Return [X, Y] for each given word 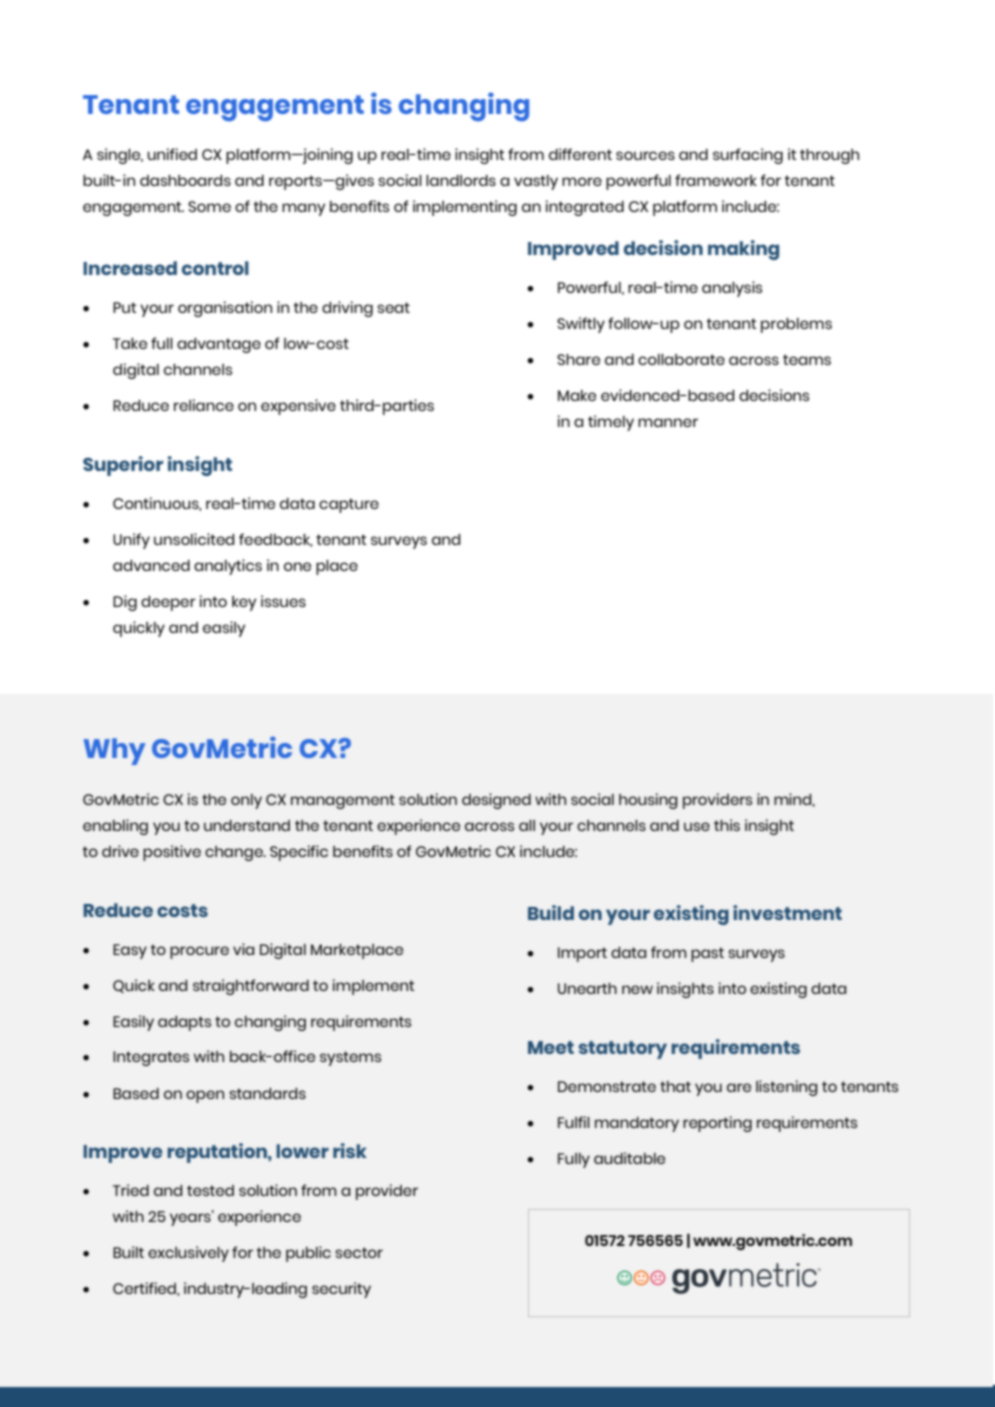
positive [172, 853]
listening [786, 1088]
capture [349, 505]
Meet [551, 1047]
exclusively [188, 1254]
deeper [168, 603]
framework [716, 180]
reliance [204, 405]
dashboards [185, 180]
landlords [461, 180]
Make [577, 395]
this [727, 825]
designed [496, 801]
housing [648, 801]
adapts [184, 1023]
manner [668, 422]
